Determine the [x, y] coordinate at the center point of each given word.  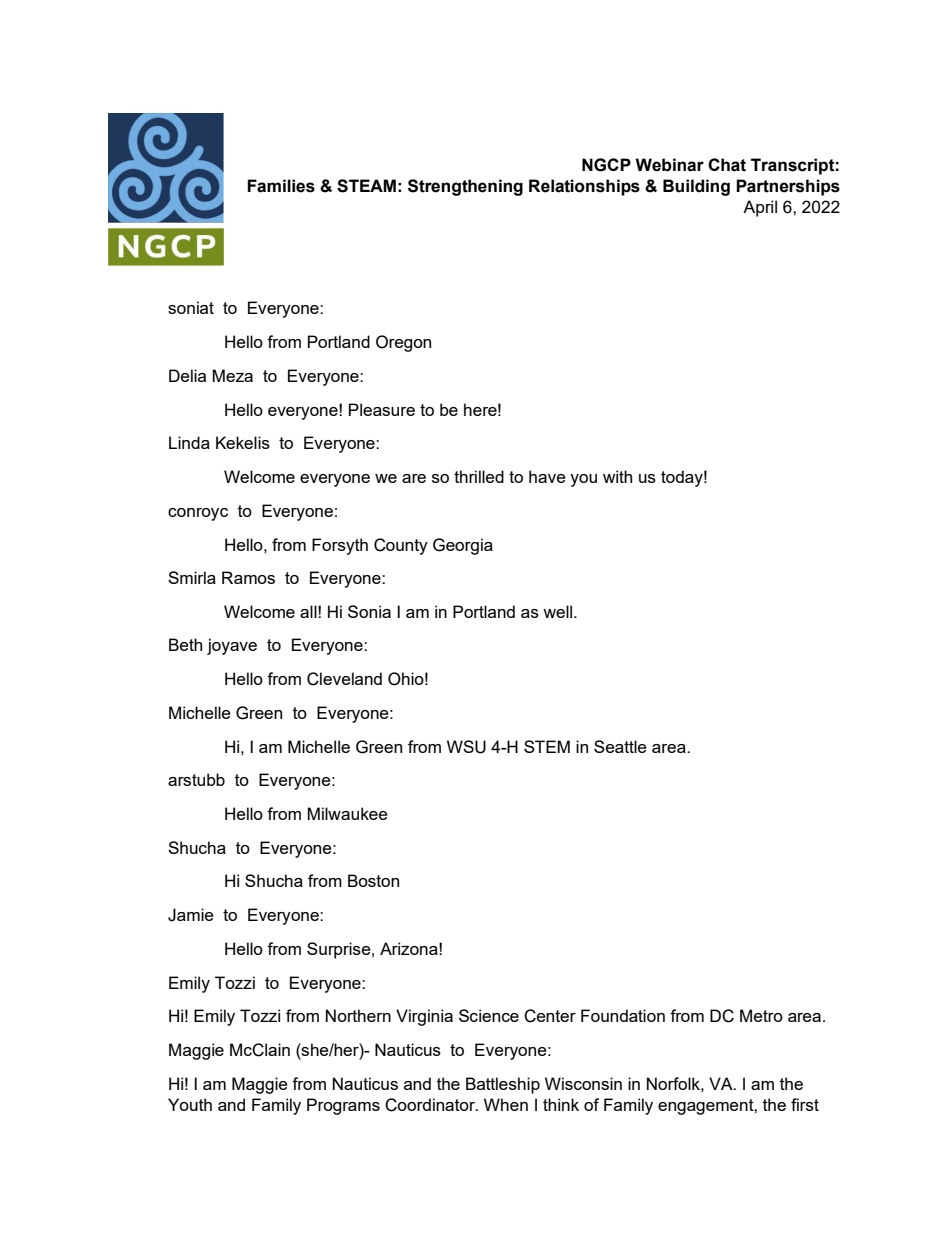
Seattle [620, 746]
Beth [185, 644]
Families [281, 186]
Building [696, 187]
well [559, 611]
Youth [190, 1104]
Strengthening [465, 187]
